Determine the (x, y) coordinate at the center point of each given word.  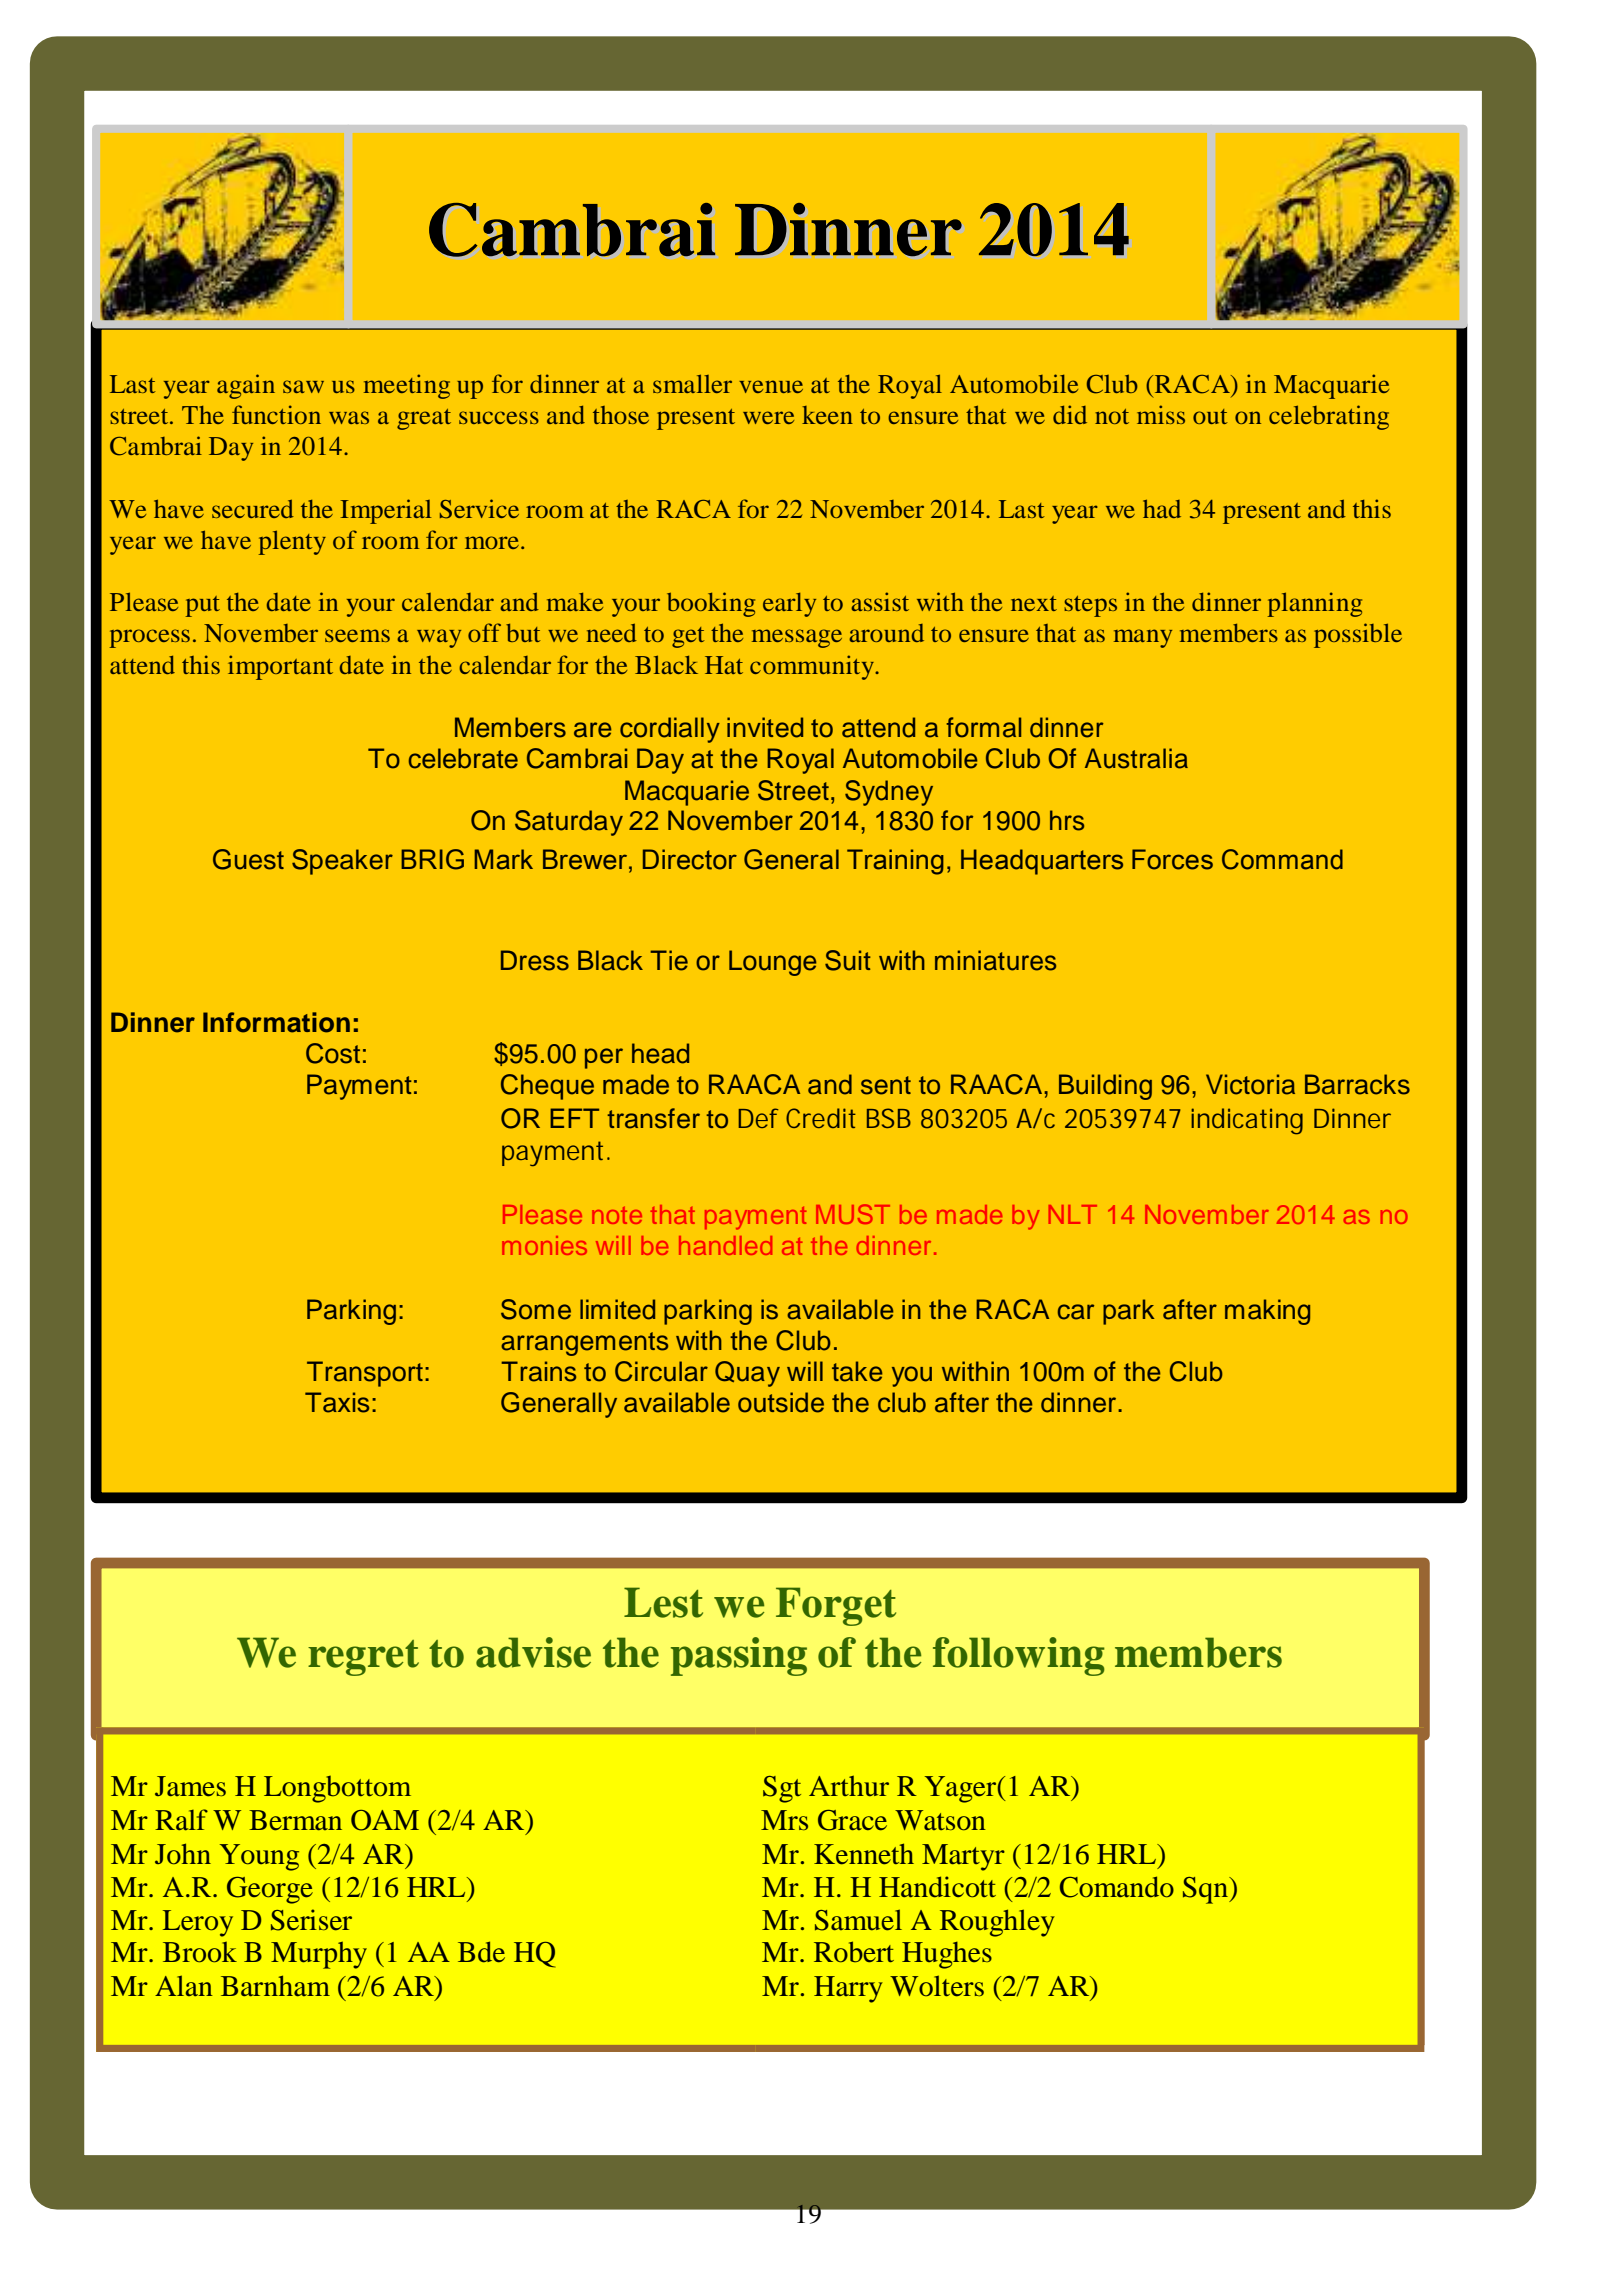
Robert (854, 1952)
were (768, 417)
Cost (333, 1053)
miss (1161, 414)
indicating (1247, 1121)
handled (725, 1245)
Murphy (319, 1955)
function (276, 414)
